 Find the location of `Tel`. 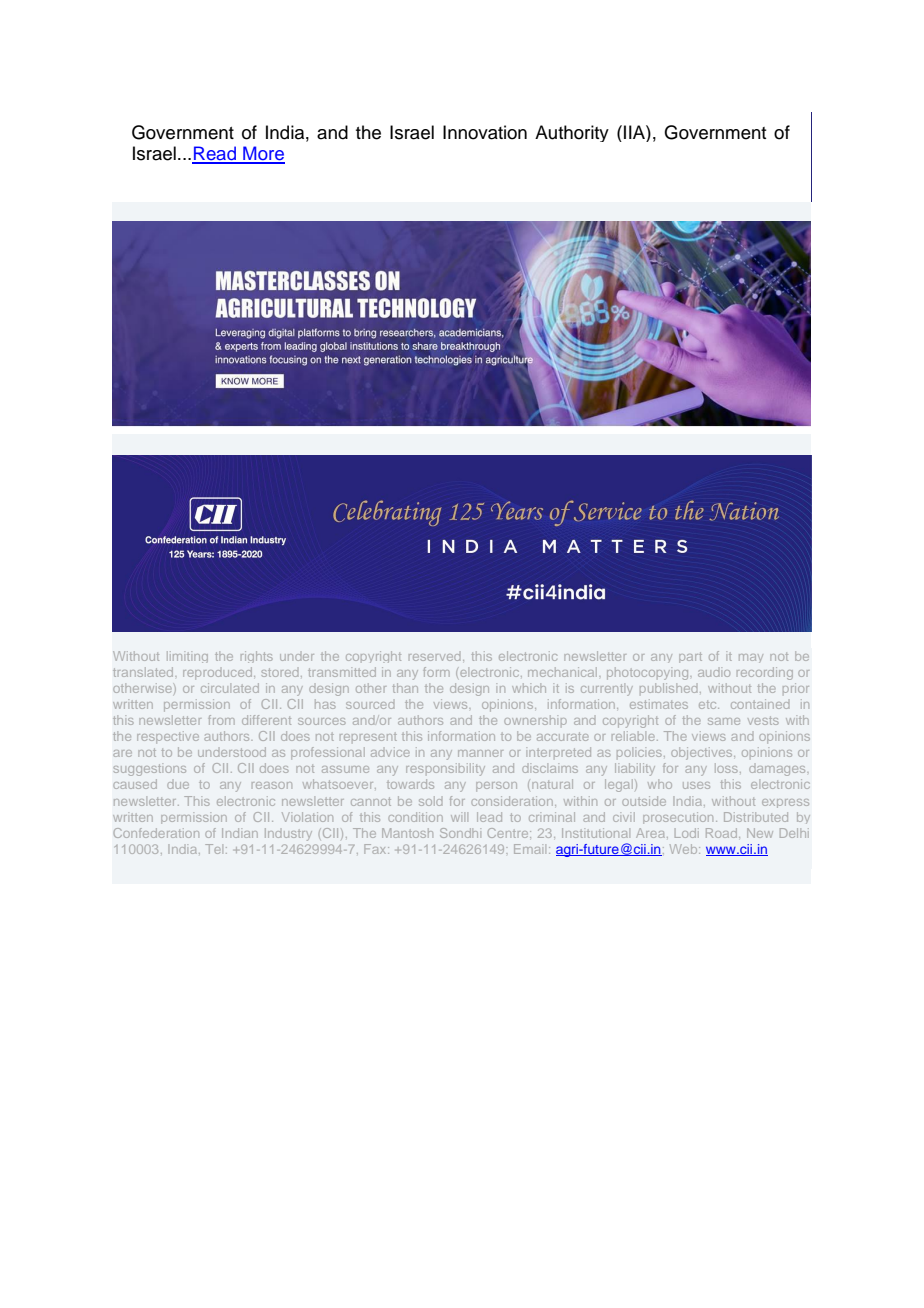

Tel is located at coordinates (213, 849).
